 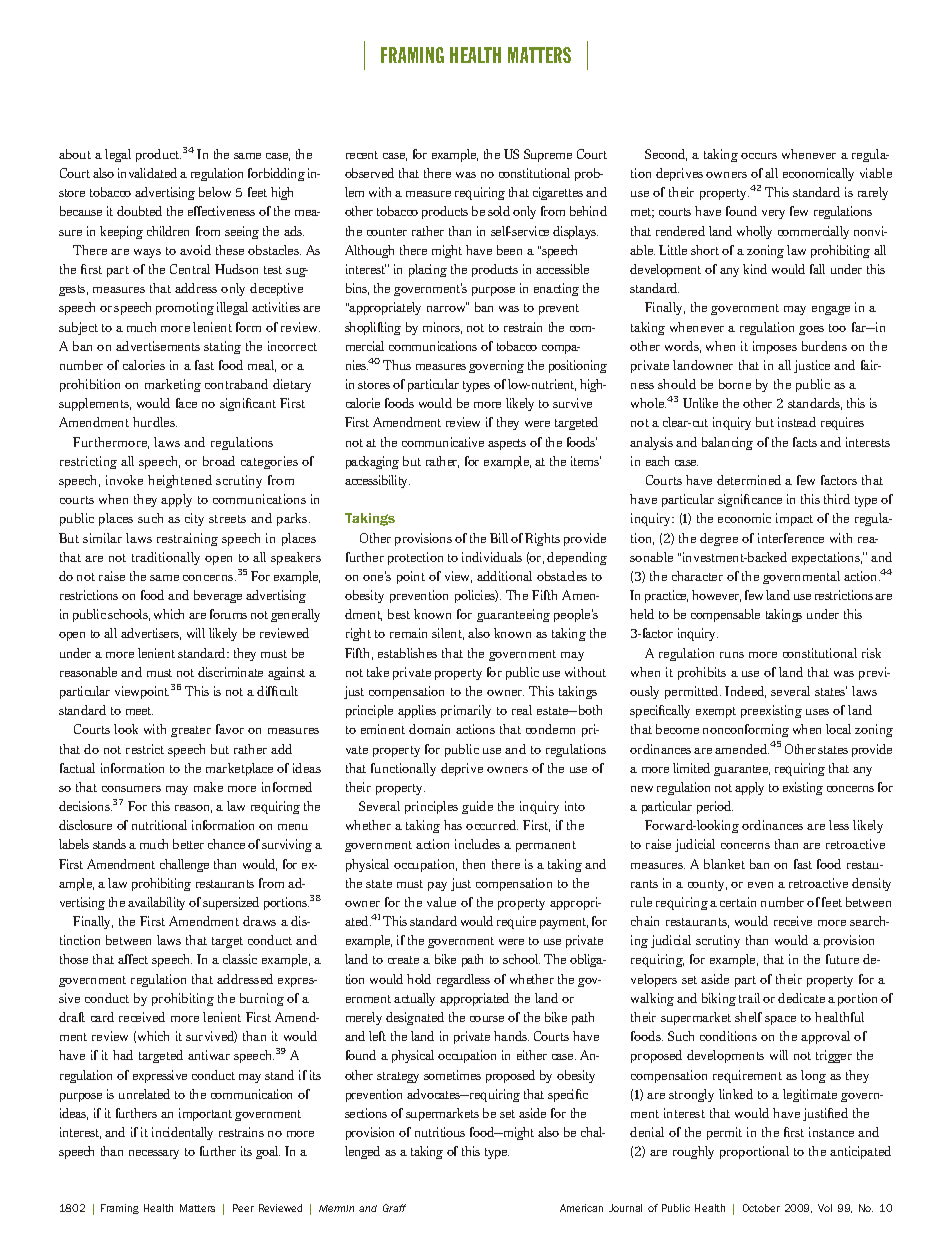 I want to click on below, so click(x=215, y=192).
